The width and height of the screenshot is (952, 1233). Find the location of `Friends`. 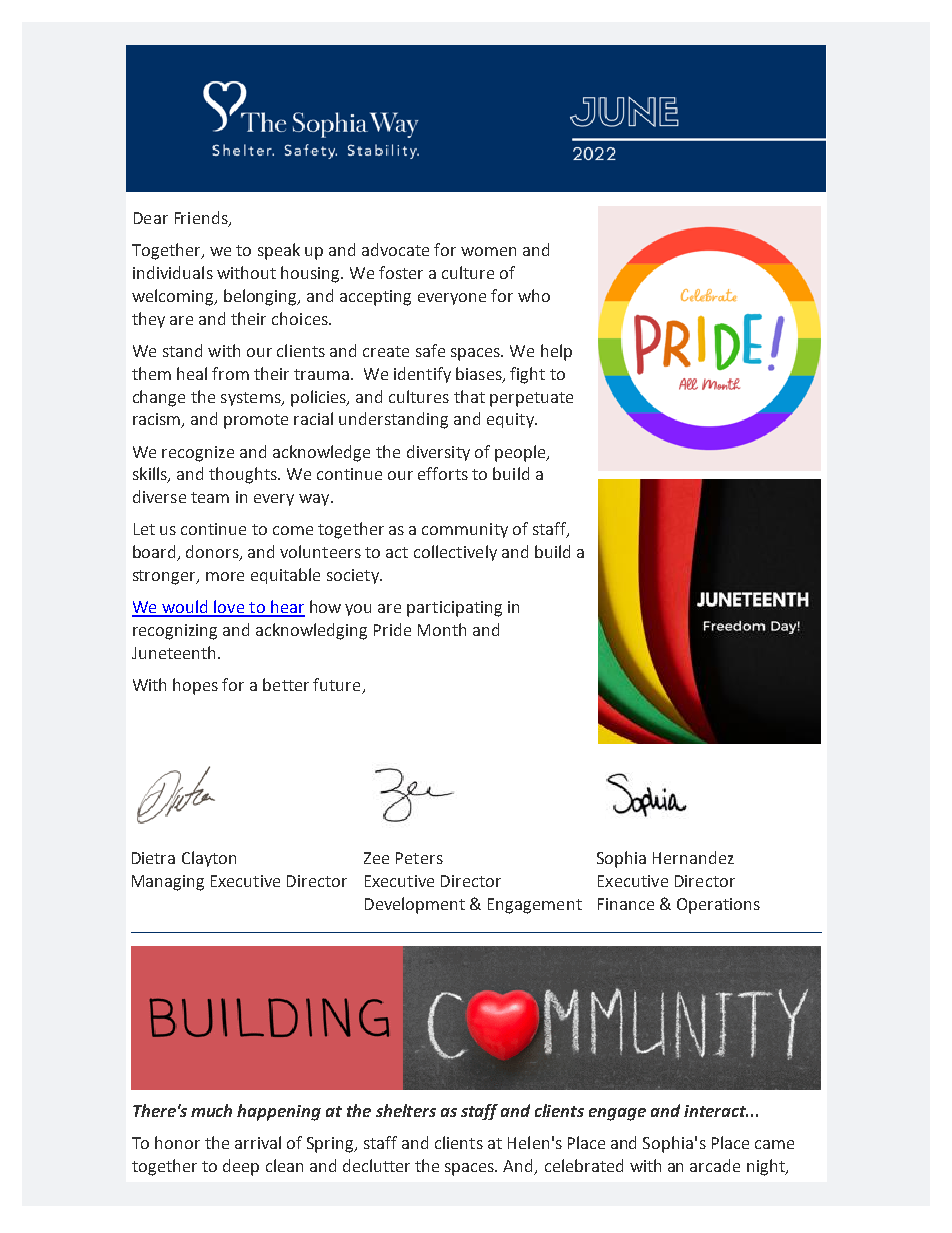

Friends is located at coordinates (202, 219).
